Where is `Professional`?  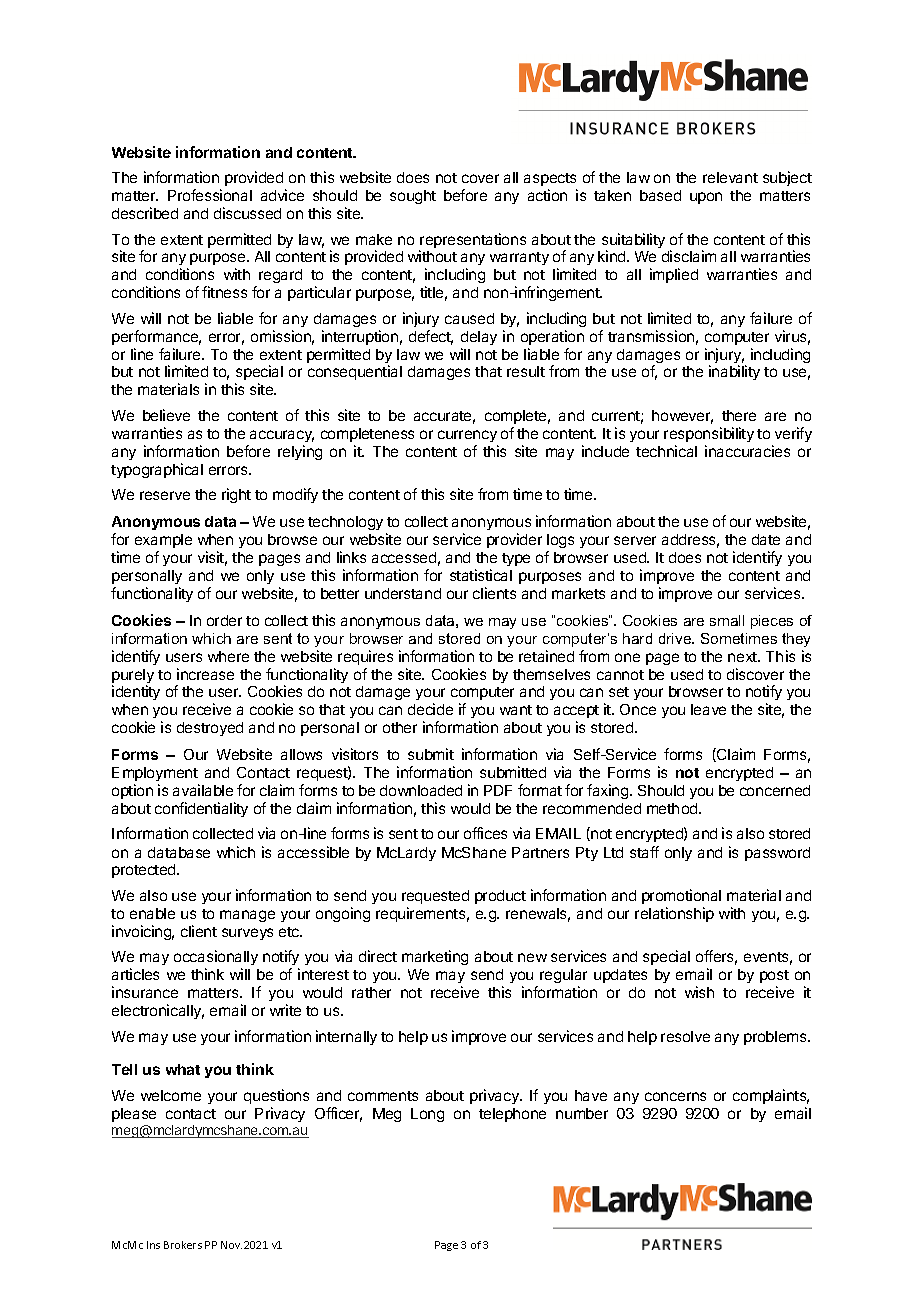 Professional is located at coordinates (210, 195).
